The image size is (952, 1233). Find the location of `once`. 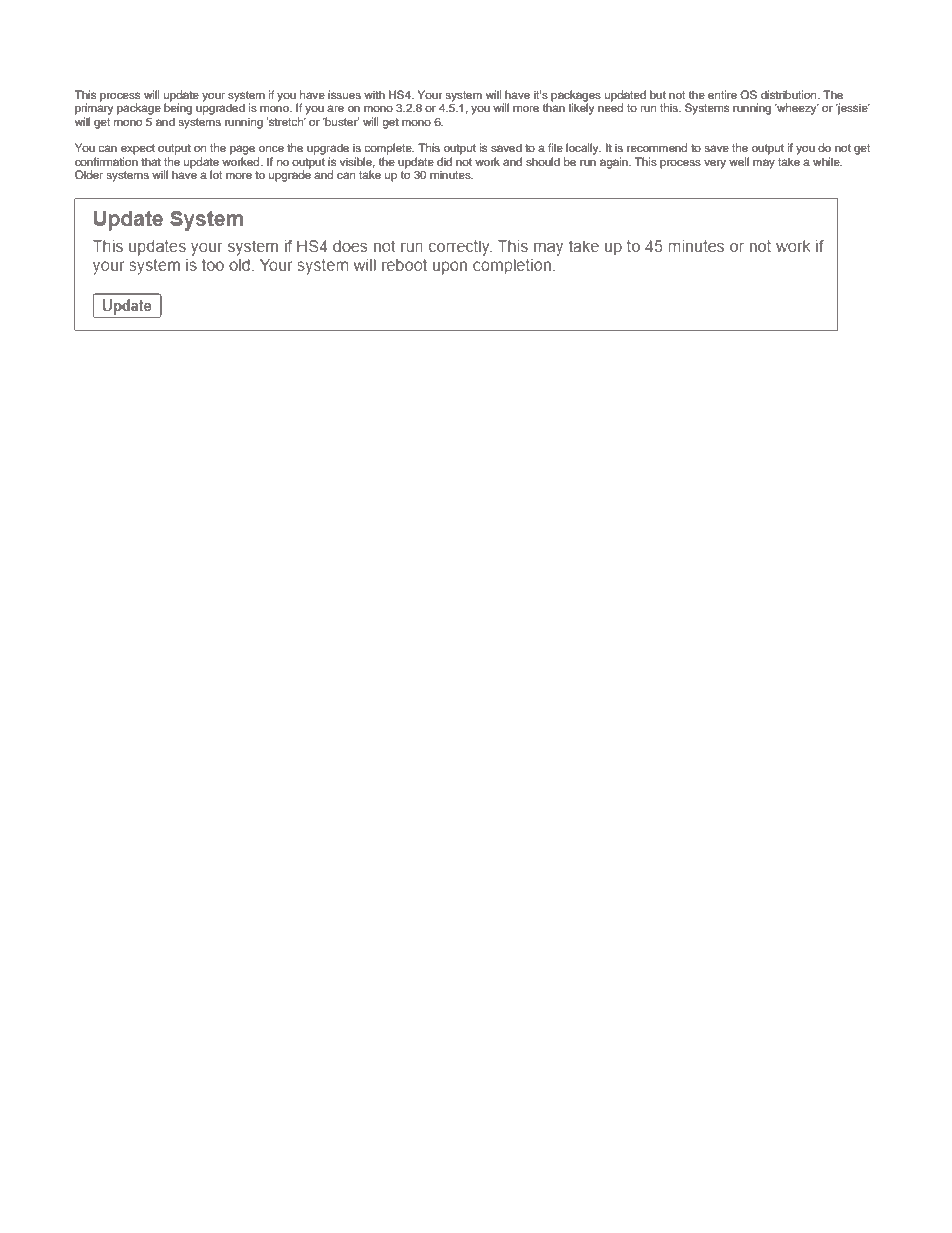

once is located at coordinates (271, 148).
